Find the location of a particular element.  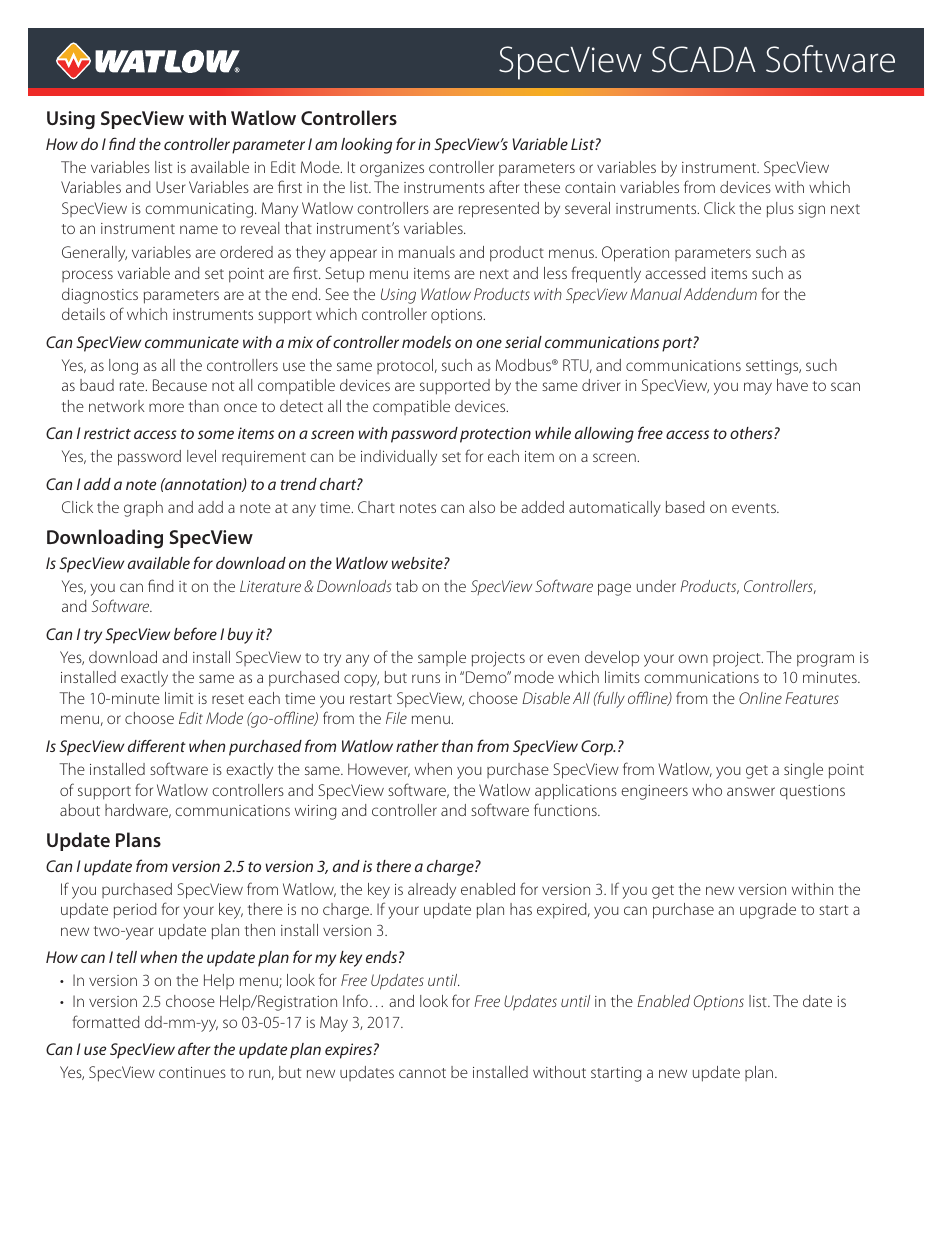

different is located at coordinates (157, 745).
